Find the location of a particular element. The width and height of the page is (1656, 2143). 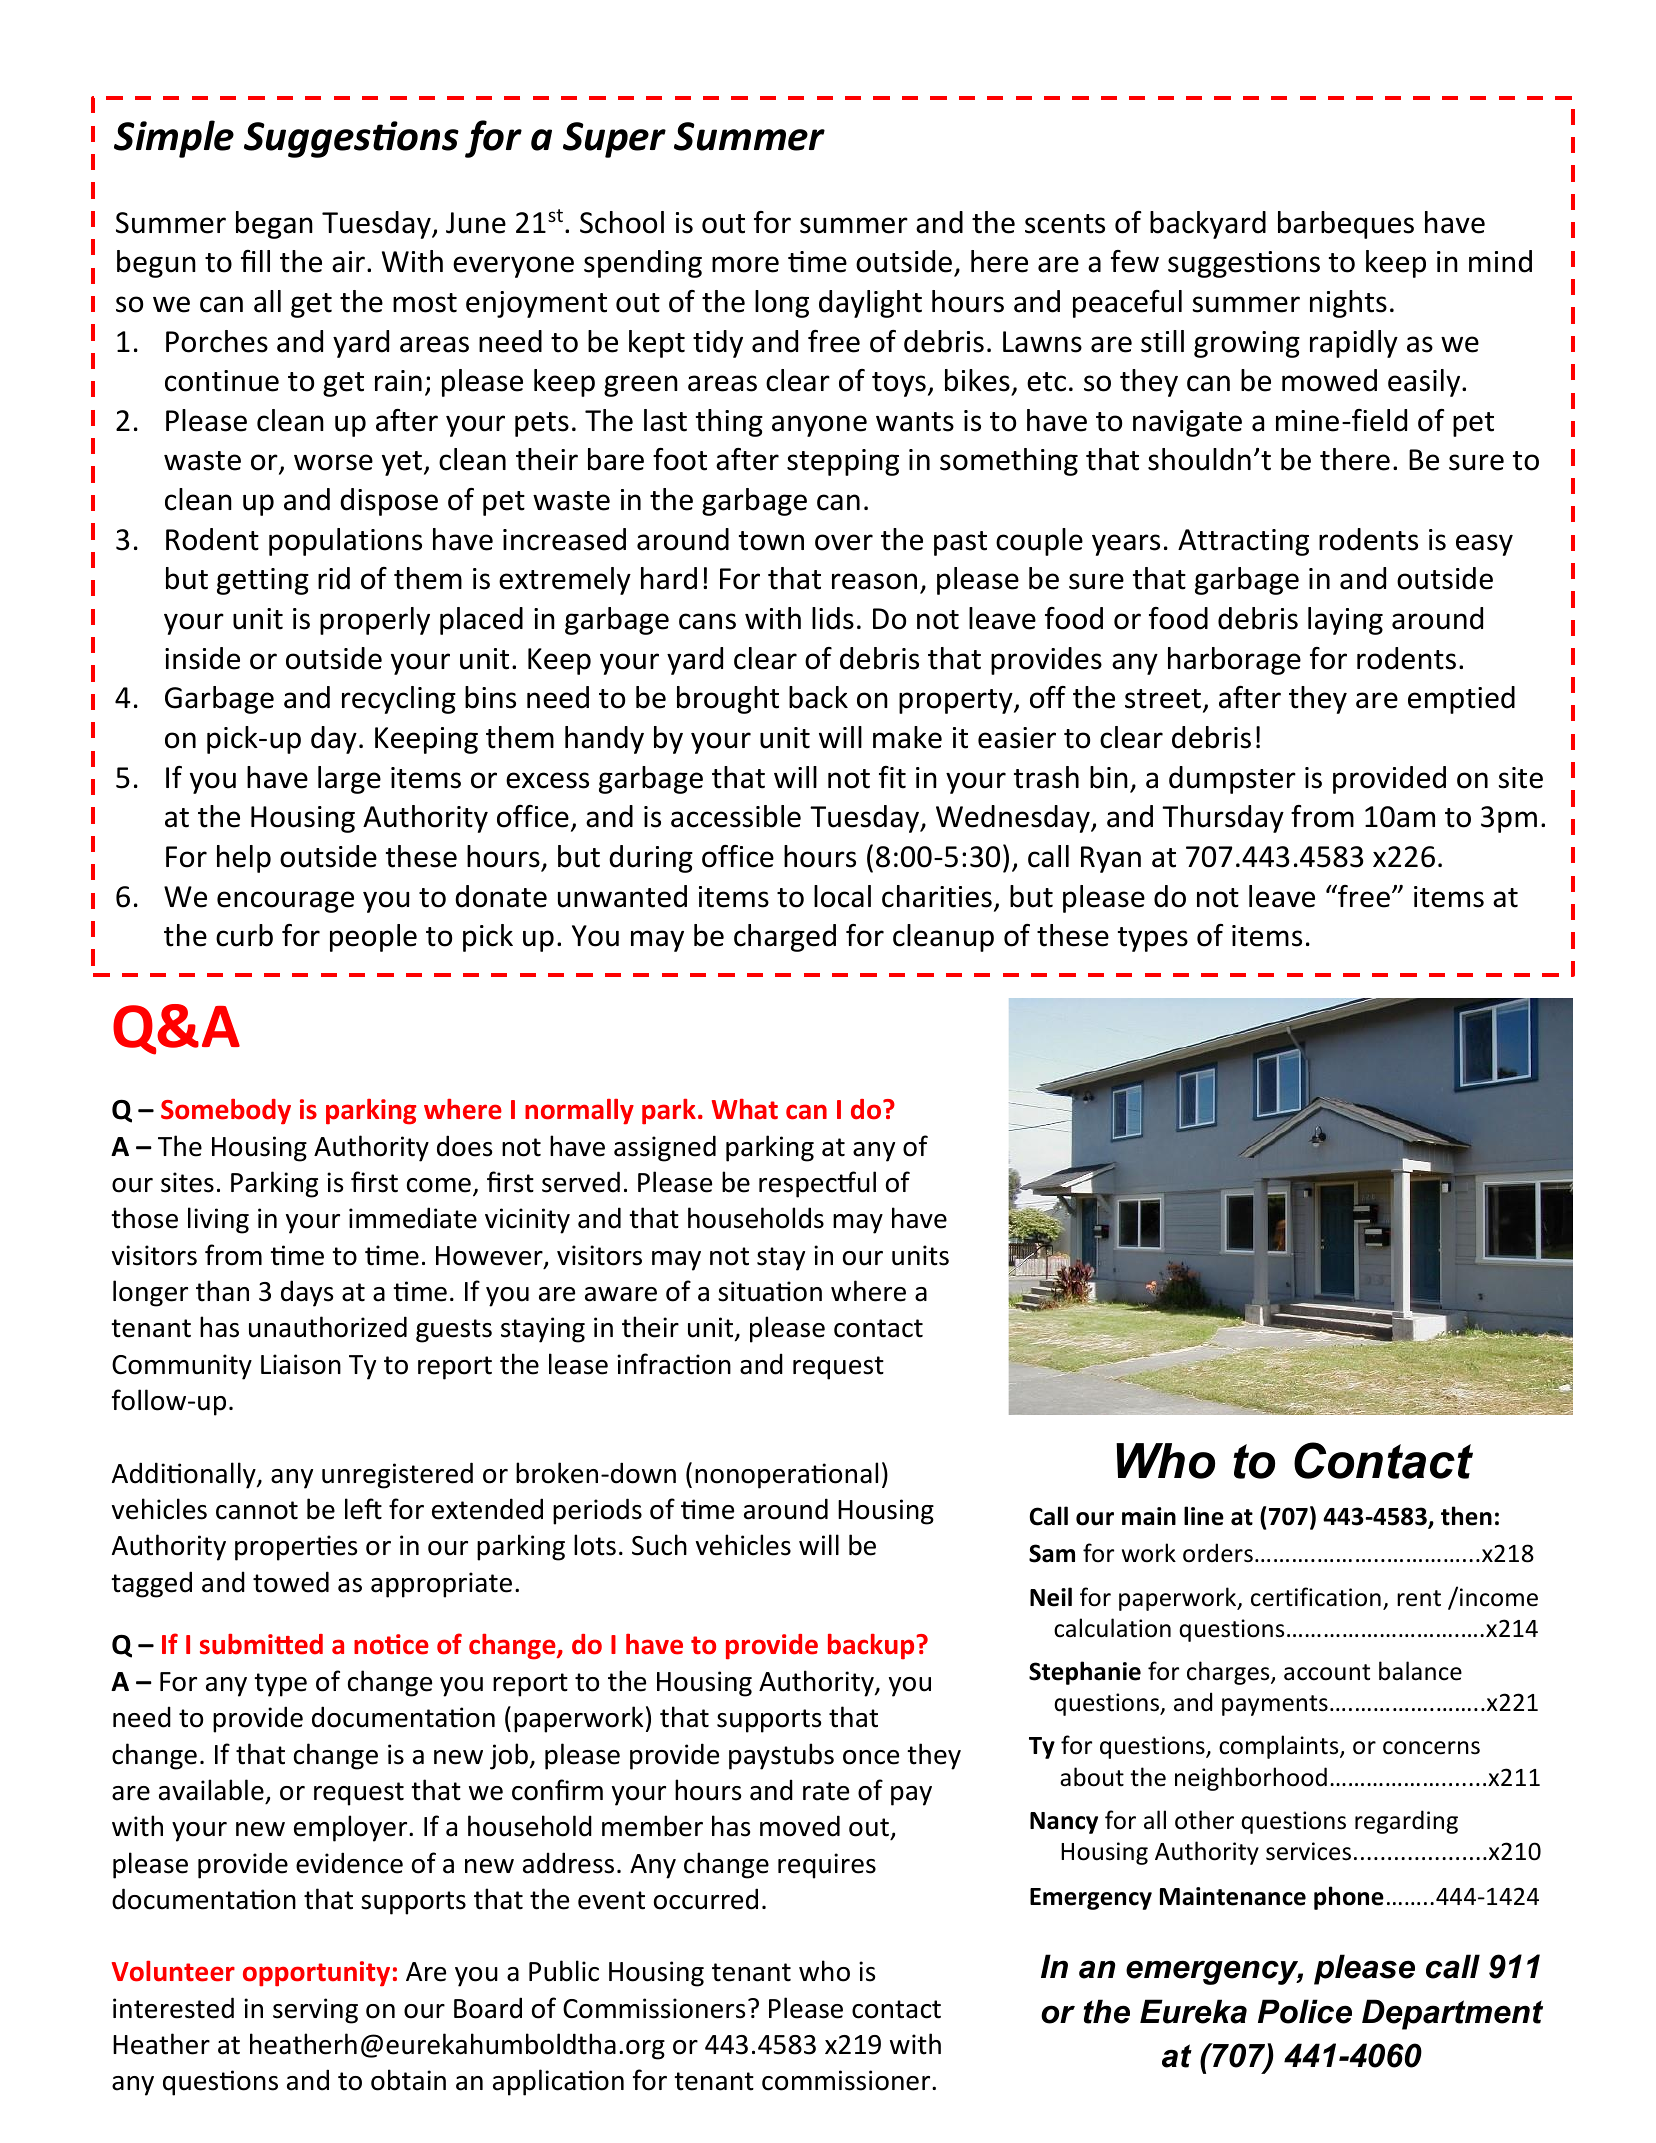

barbeques is located at coordinates (1346, 225).
